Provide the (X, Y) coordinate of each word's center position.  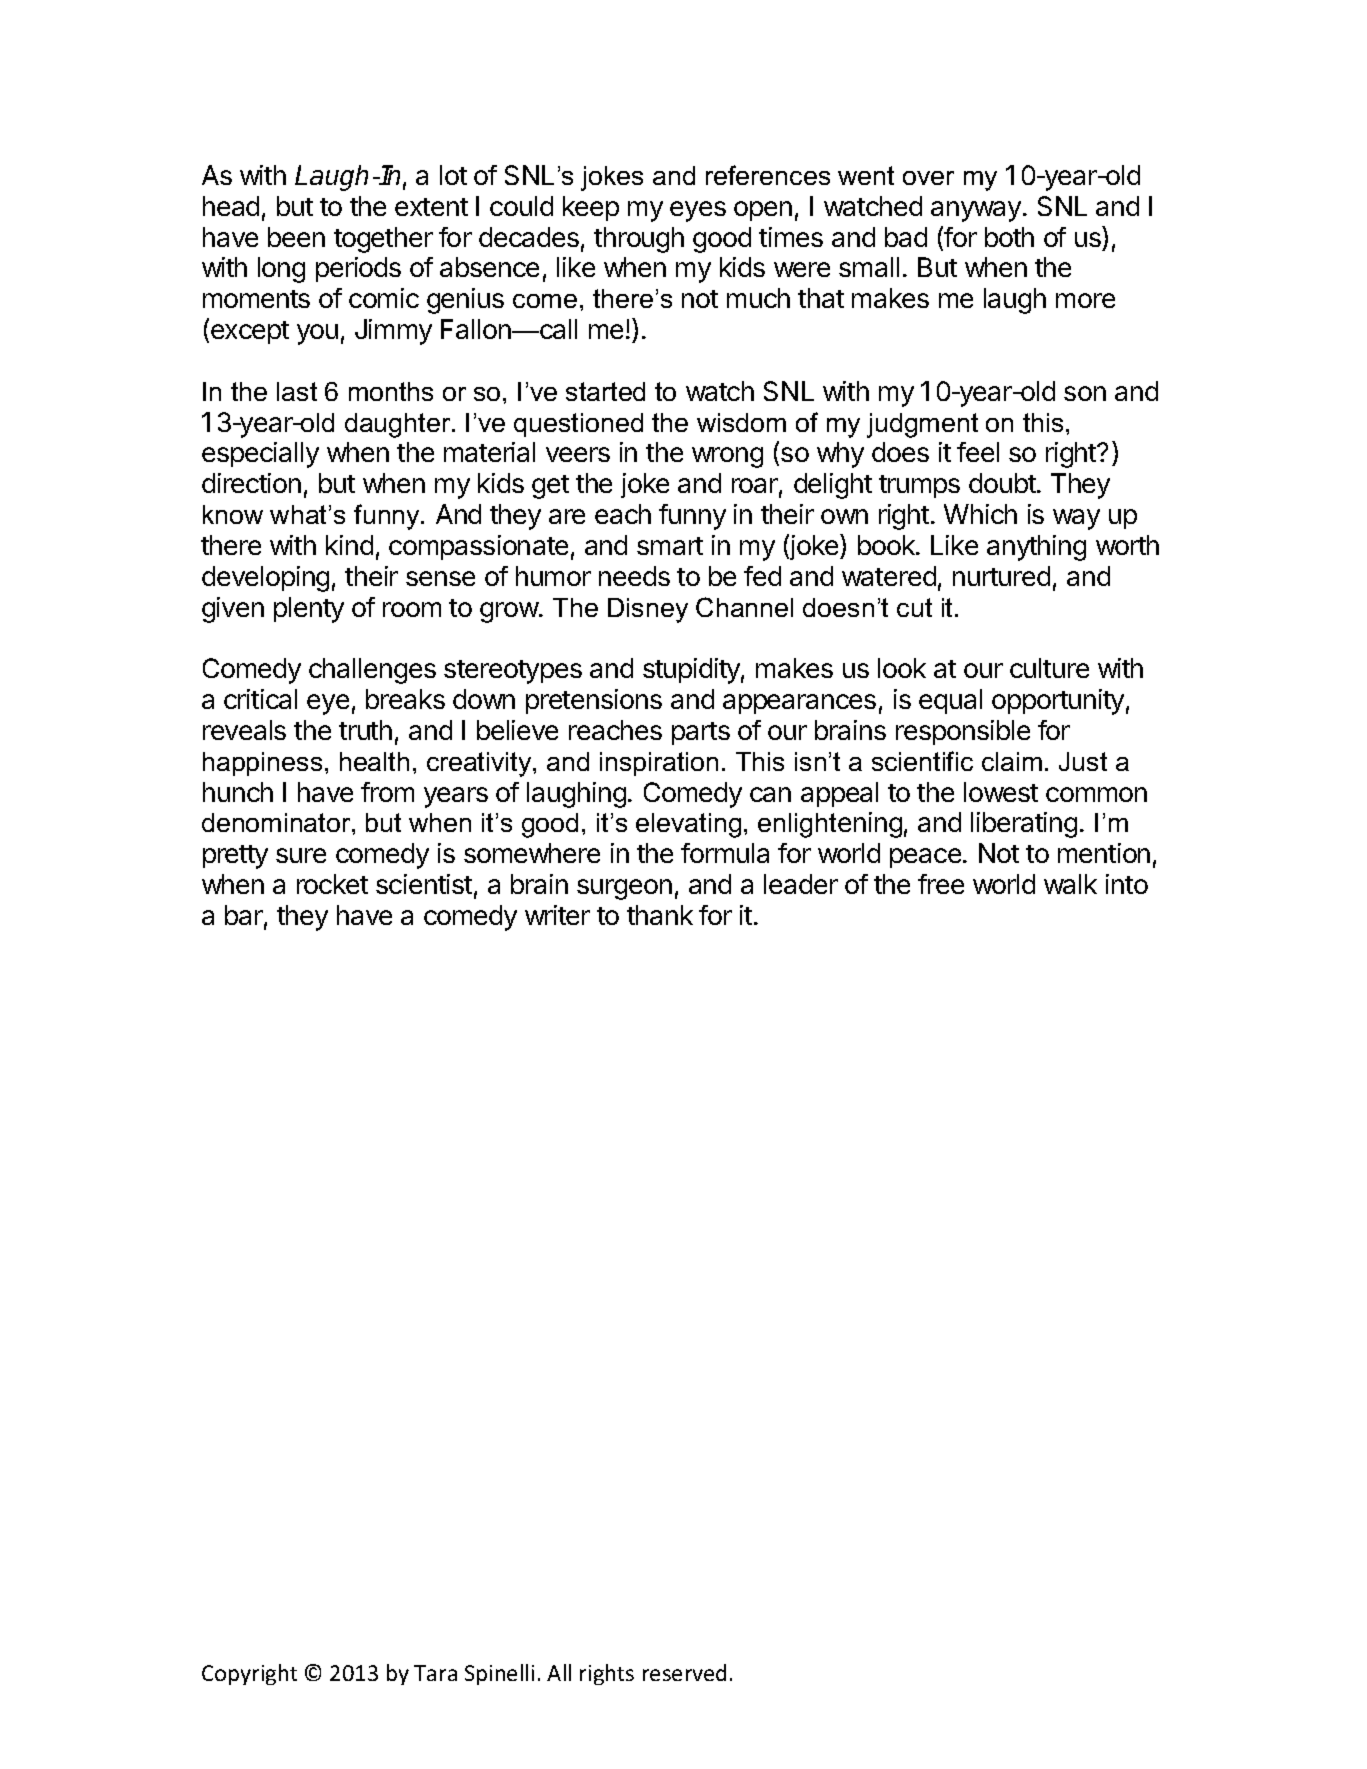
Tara (435, 1673)
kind (349, 545)
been (296, 237)
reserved (684, 1672)
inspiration (659, 764)
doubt (1003, 483)
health (374, 761)
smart (670, 546)
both (1009, 237)
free (941, 884)
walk (1070, 884)
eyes (698, 211)
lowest (1001, 792)
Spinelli (499, 1674)
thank (660, 915)
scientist (424, 884)
